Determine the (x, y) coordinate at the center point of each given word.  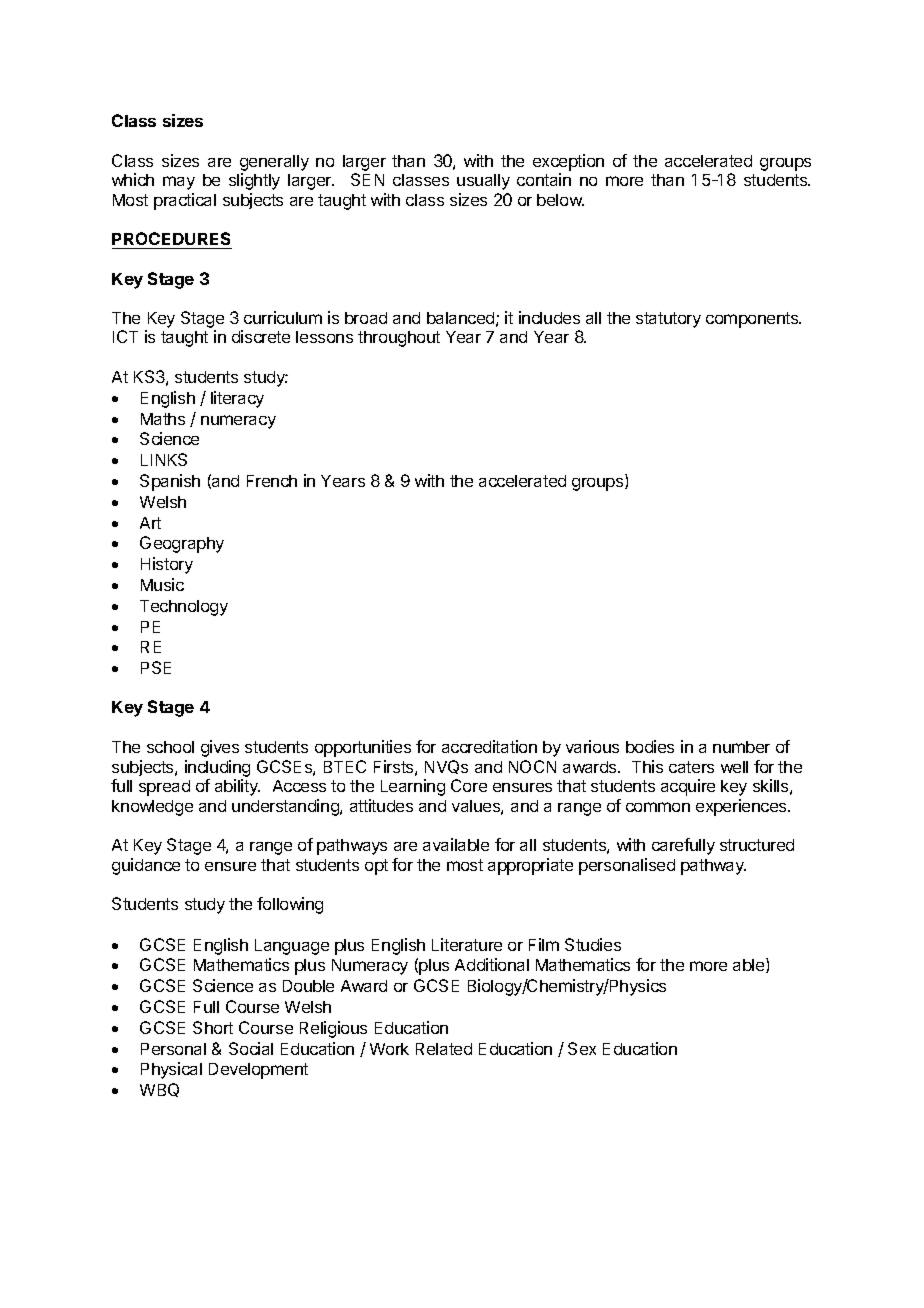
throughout (399, 339)
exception (568, 162)
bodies (650, 746)
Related (444, 1049)
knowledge (152, 808)
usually (483, 182)
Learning (413, 787)
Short (213, 1027)
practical (185, 201)
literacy (237, 399)
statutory (668, 320)
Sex (582, 1048)
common (658, 807)
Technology (184, 608)
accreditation (489, 746)
